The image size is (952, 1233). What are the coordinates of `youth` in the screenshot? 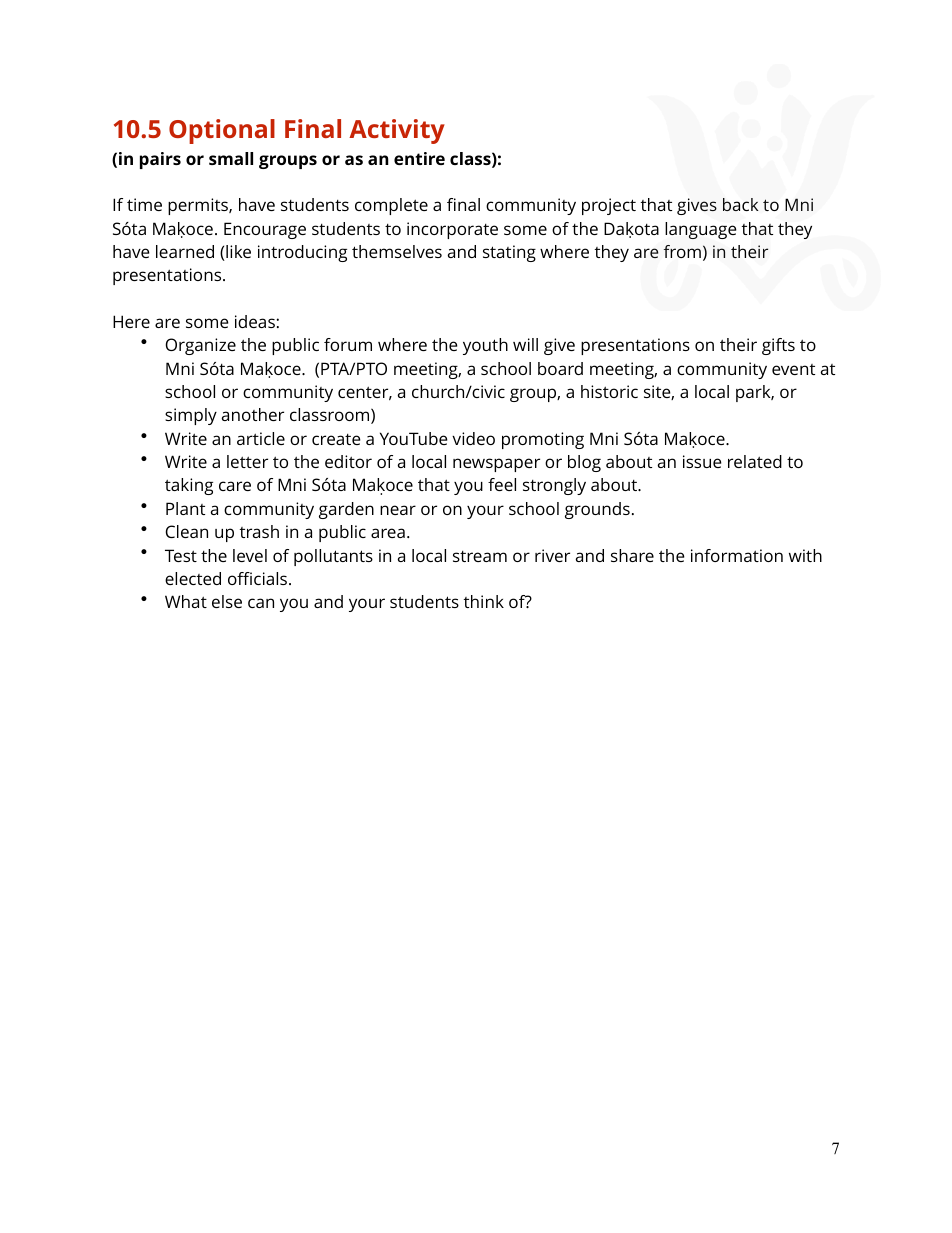 It's located at (485, 346).
